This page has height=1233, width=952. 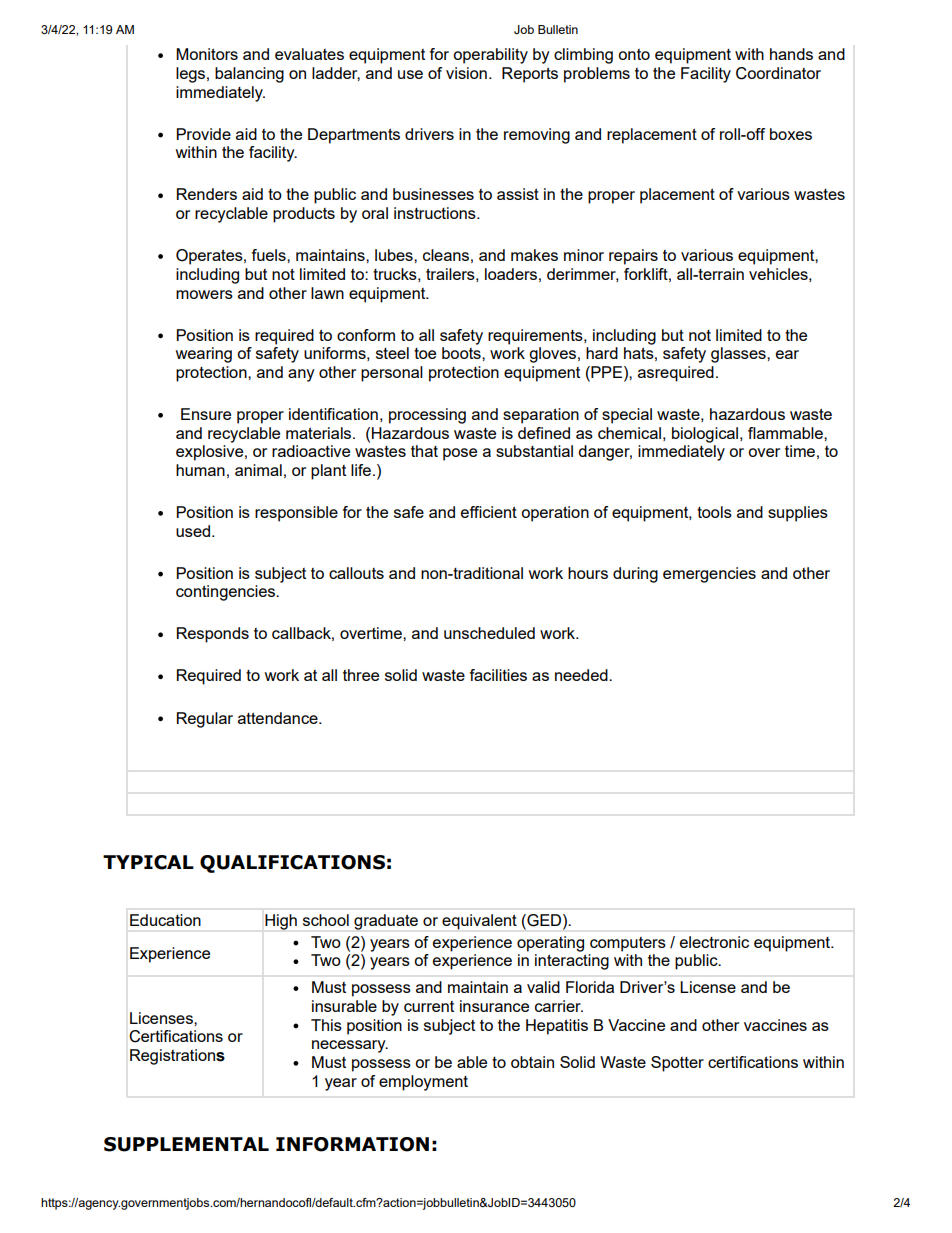 I want to click on vision, so click(x=466, y=73).
